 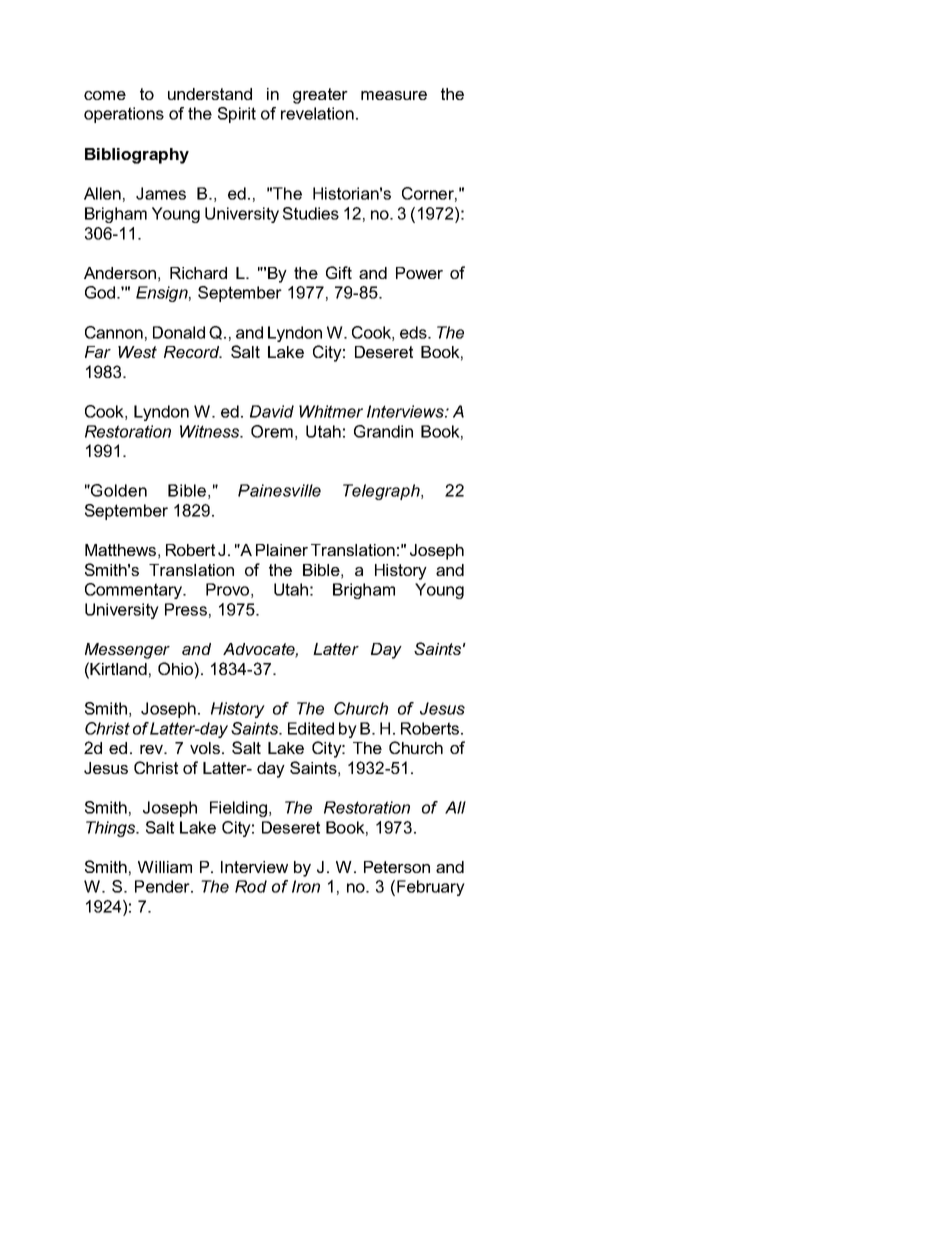 I want to click on Rod, so click(x=251, y=886).
